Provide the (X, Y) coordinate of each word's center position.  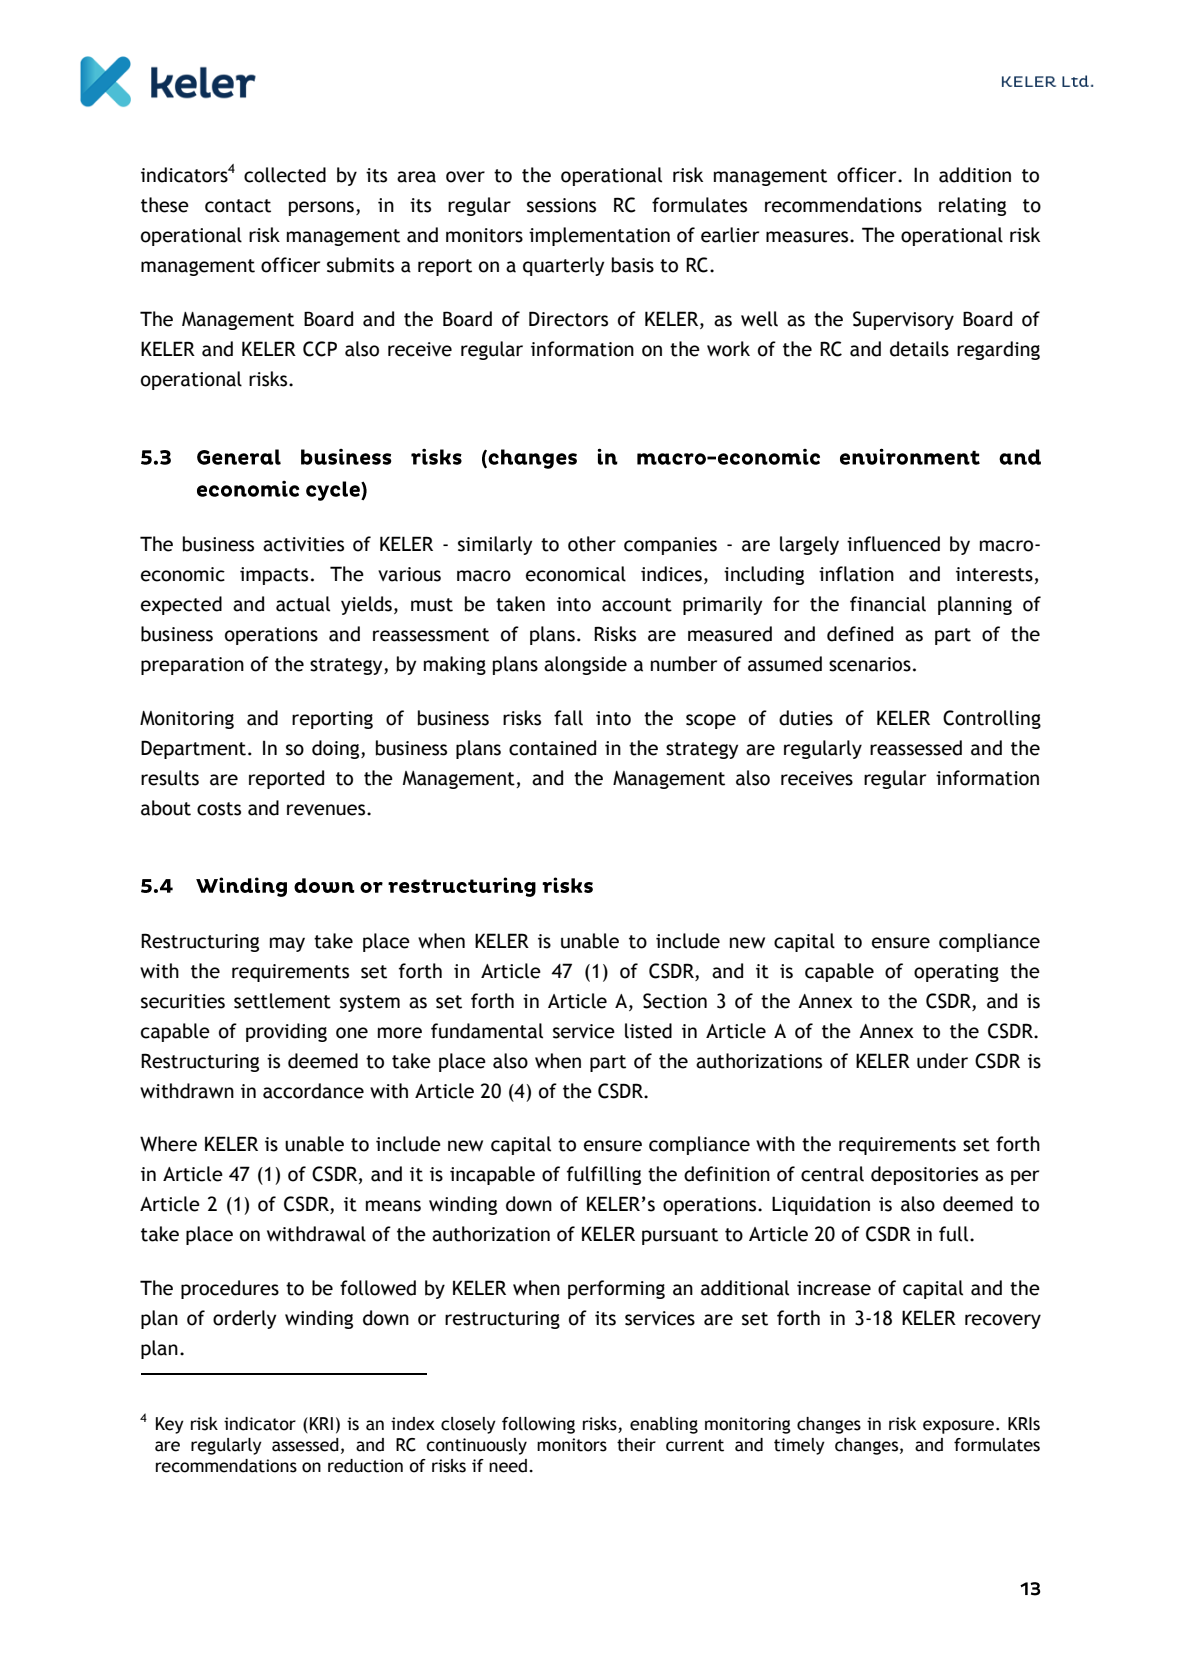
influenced (893, 544)
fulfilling (604, 1175)
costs (219, 809)
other (592, 544)
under (942, 1061)
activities (303, 544)
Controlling (992, 719)
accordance (313, 1091)
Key (170, 1425)
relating (972, 206)
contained (552, 748)
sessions (561, 205)
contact (238, 206)
